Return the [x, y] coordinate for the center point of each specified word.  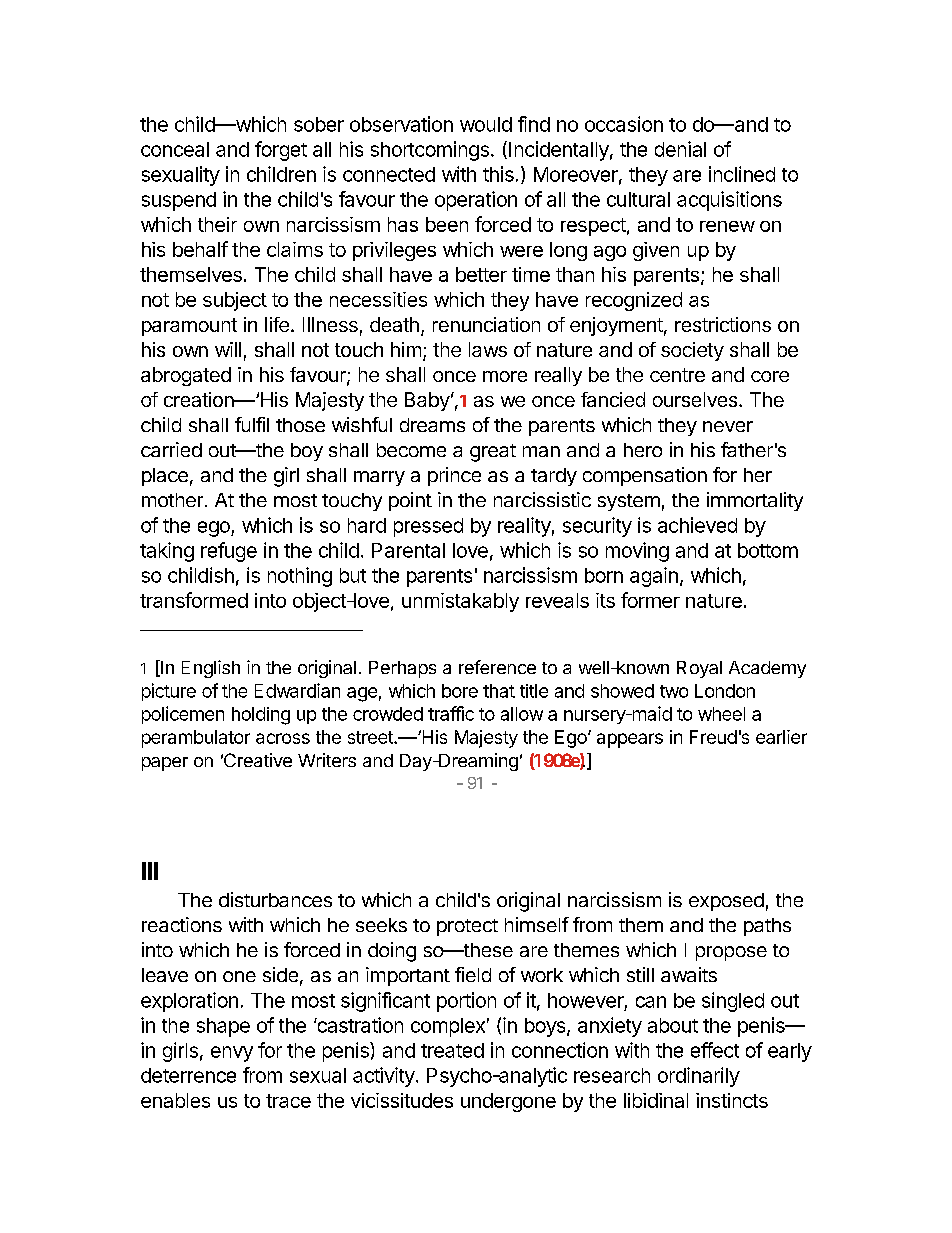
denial [680, 149]
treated [452, 1050]
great [493, 453]
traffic [451, 713]
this [498, 174]
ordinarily [699, 1077]
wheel [721, 714]
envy [232, 1054]
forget [281, 151]
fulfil [252, 424]
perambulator [196, 739]
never [728, 426]
